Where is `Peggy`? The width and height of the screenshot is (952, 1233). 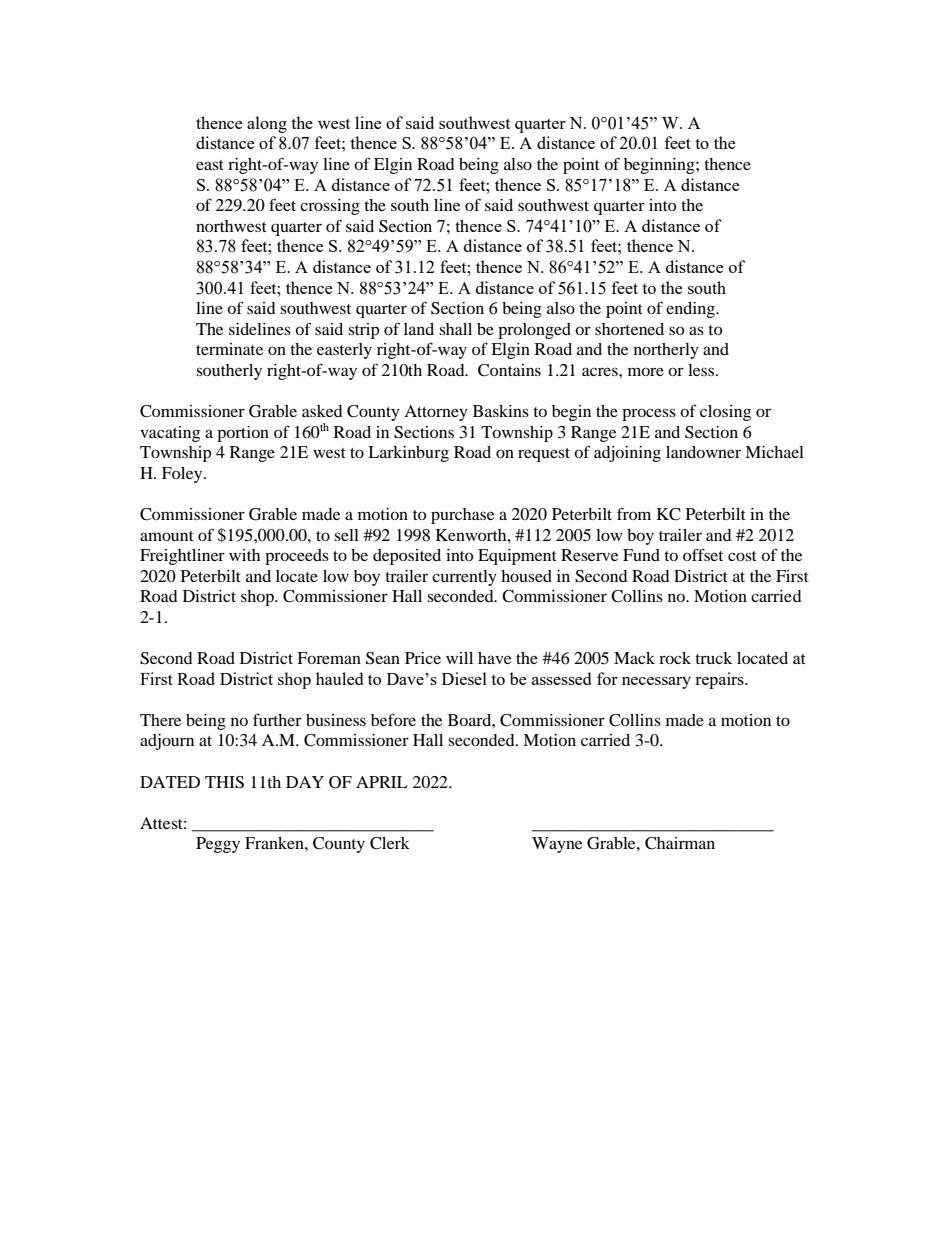
Peggy is located at coordinates (218, 845).
